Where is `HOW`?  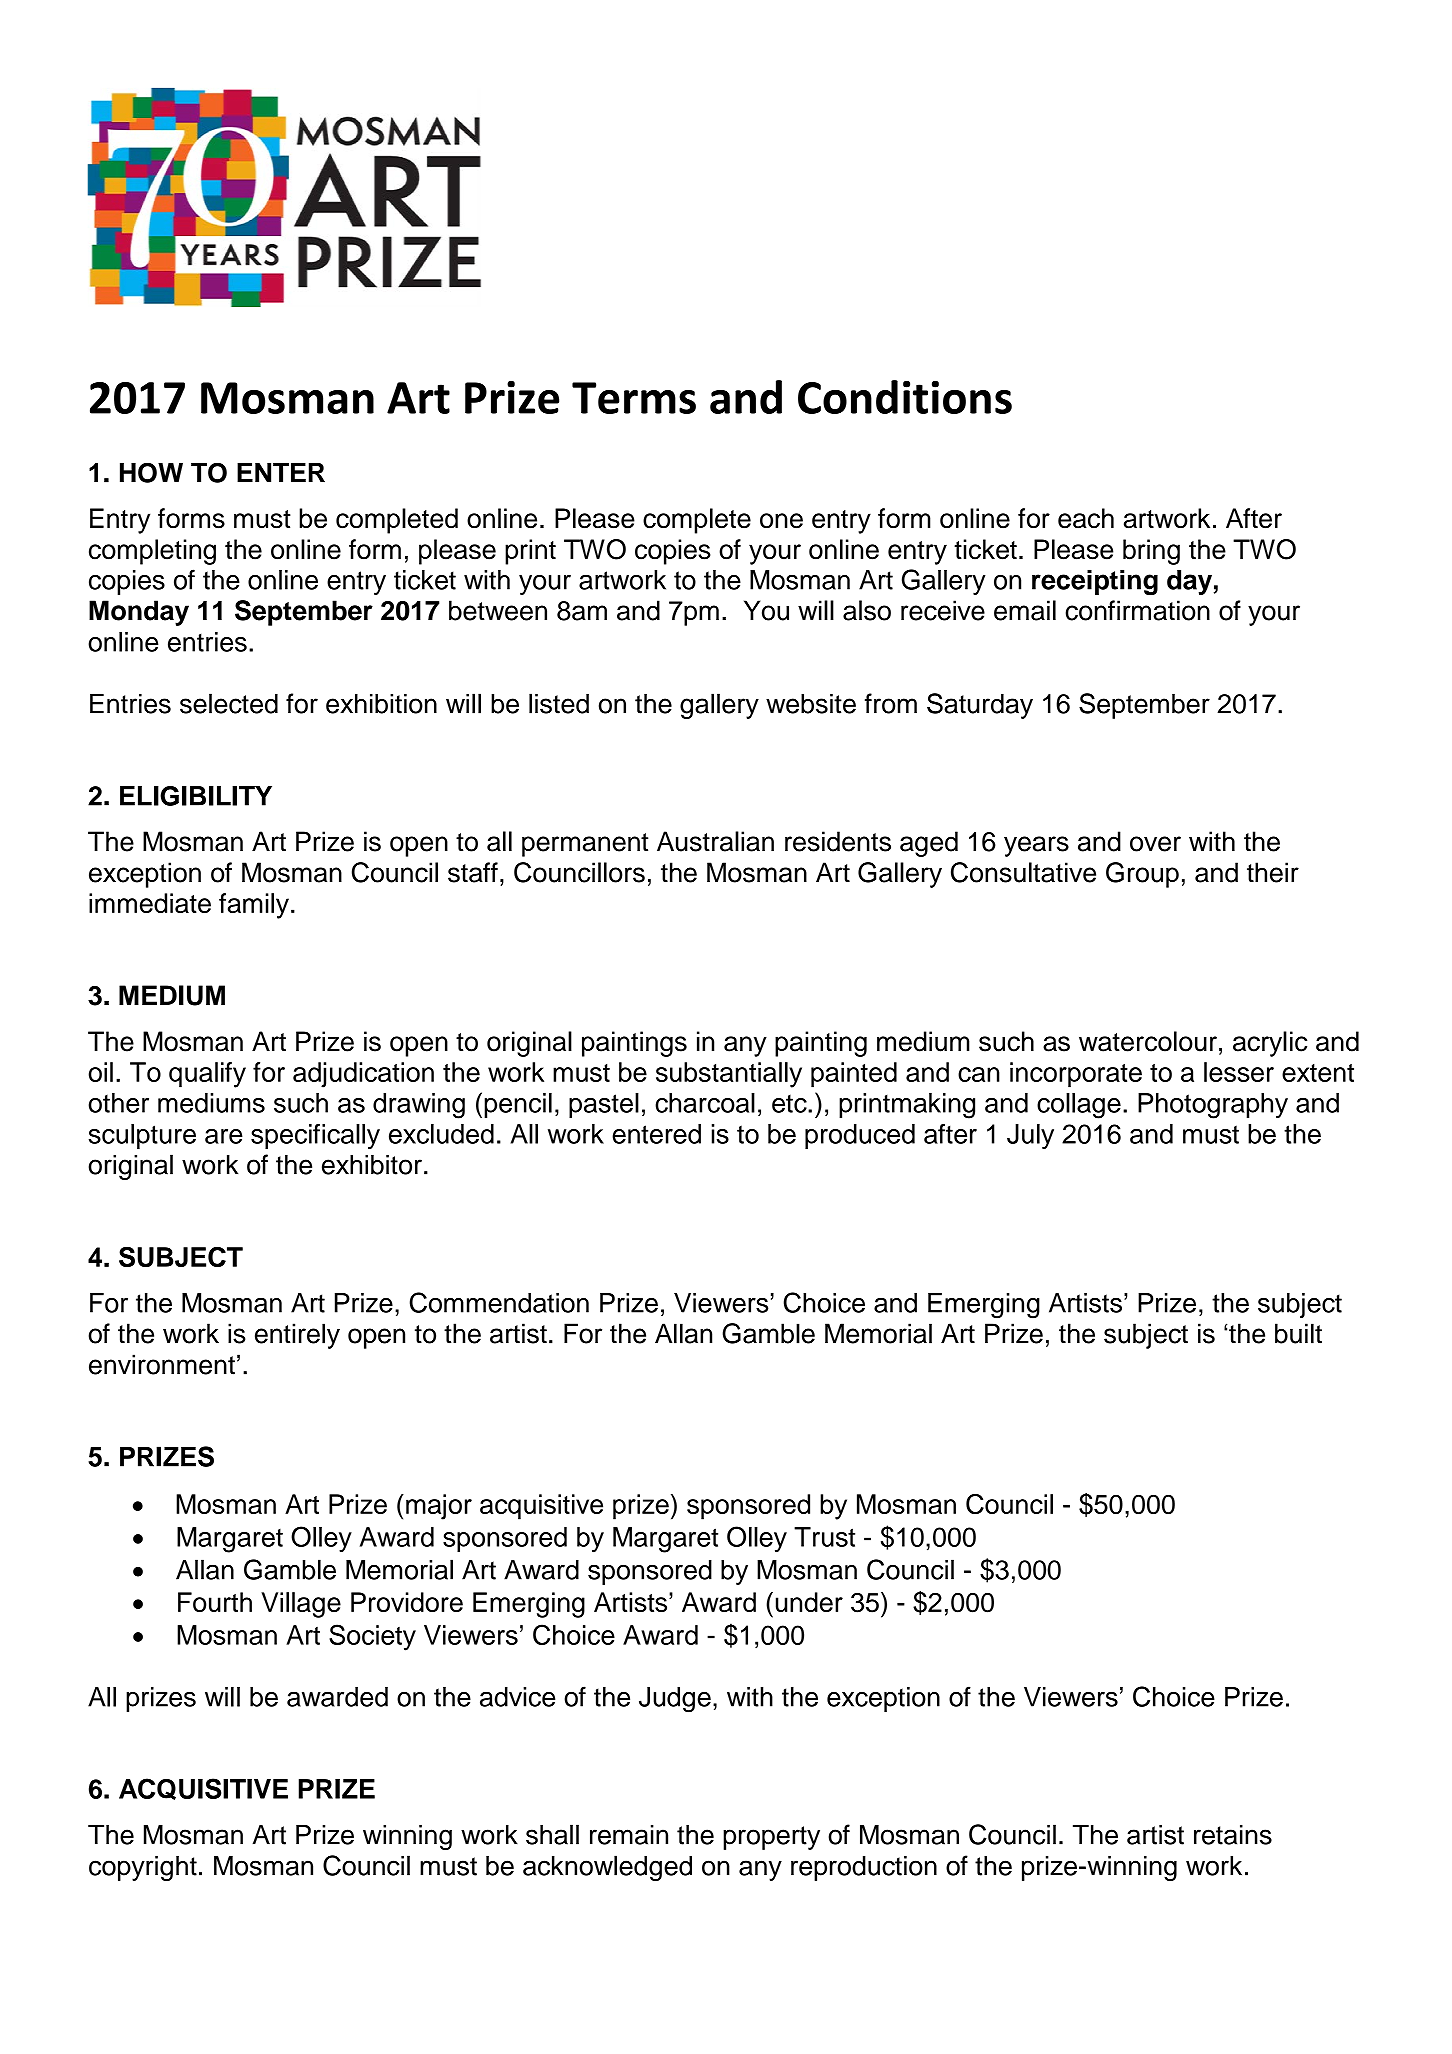
HOW is located at coordinates (151, 473).
